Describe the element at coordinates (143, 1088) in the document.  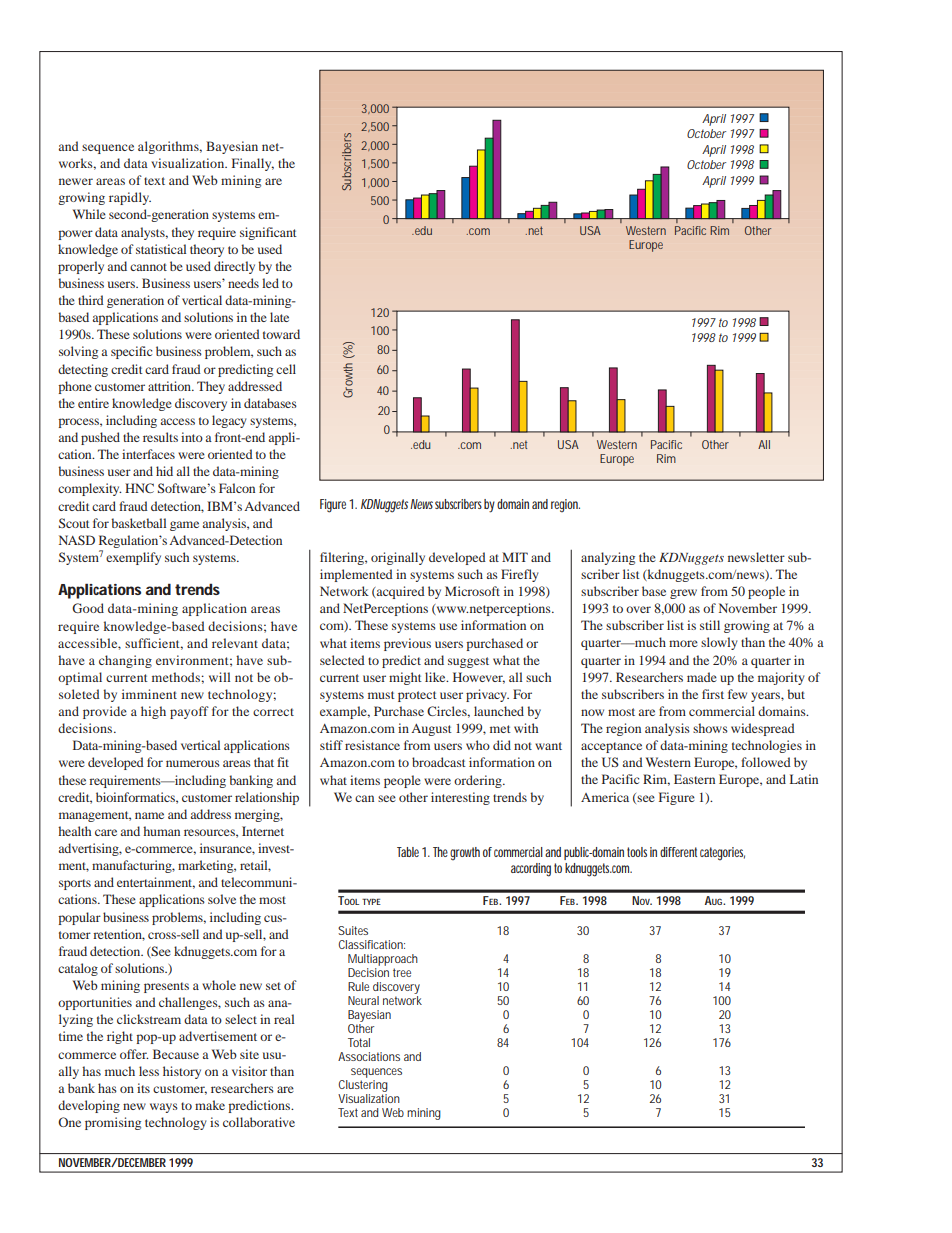
I see `its` at that location.
